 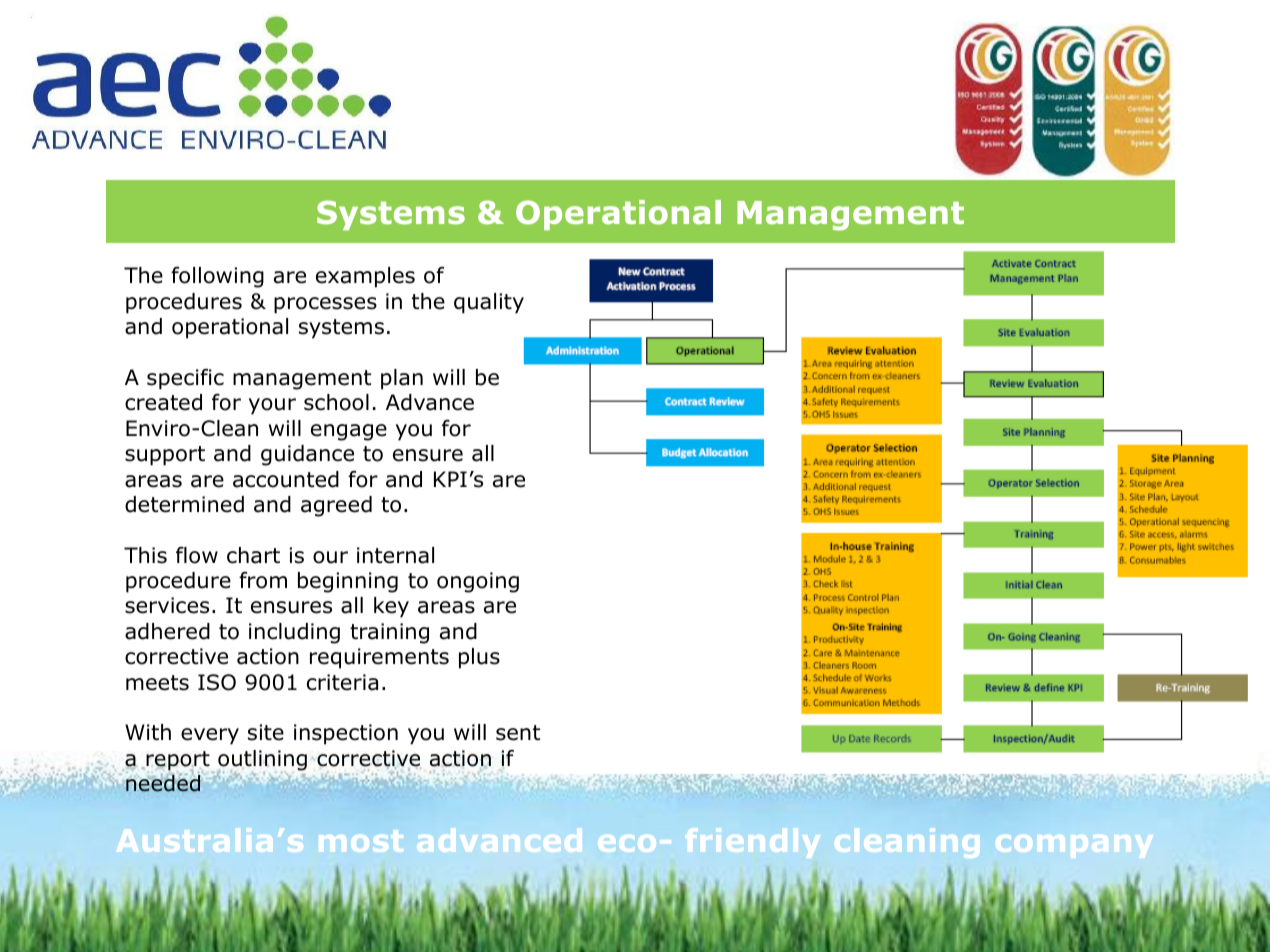 I want to click on flow, so click(x=197, y=555).
